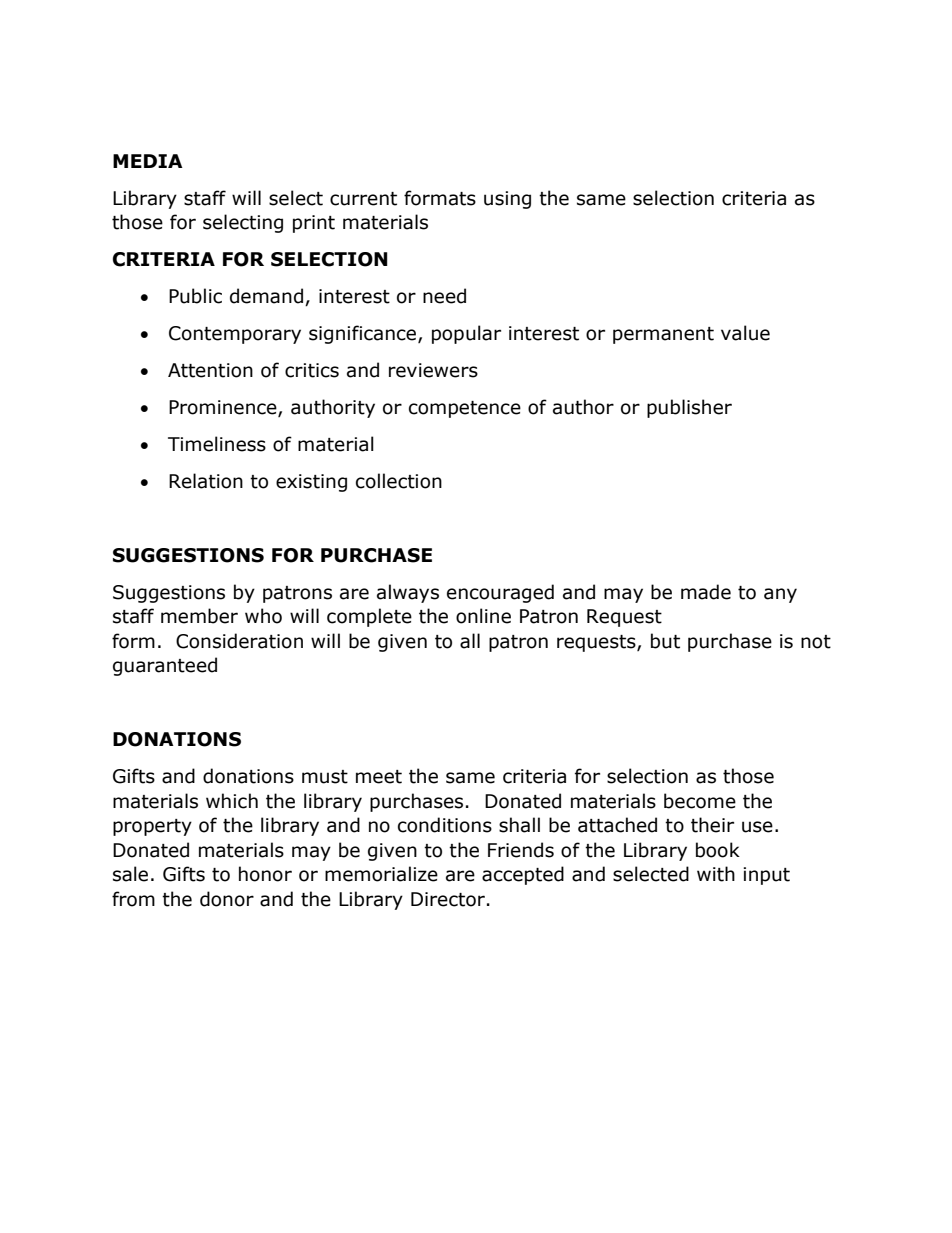  Describe the element at coordinates (507, 200) in the document. I see `using` at that location.
